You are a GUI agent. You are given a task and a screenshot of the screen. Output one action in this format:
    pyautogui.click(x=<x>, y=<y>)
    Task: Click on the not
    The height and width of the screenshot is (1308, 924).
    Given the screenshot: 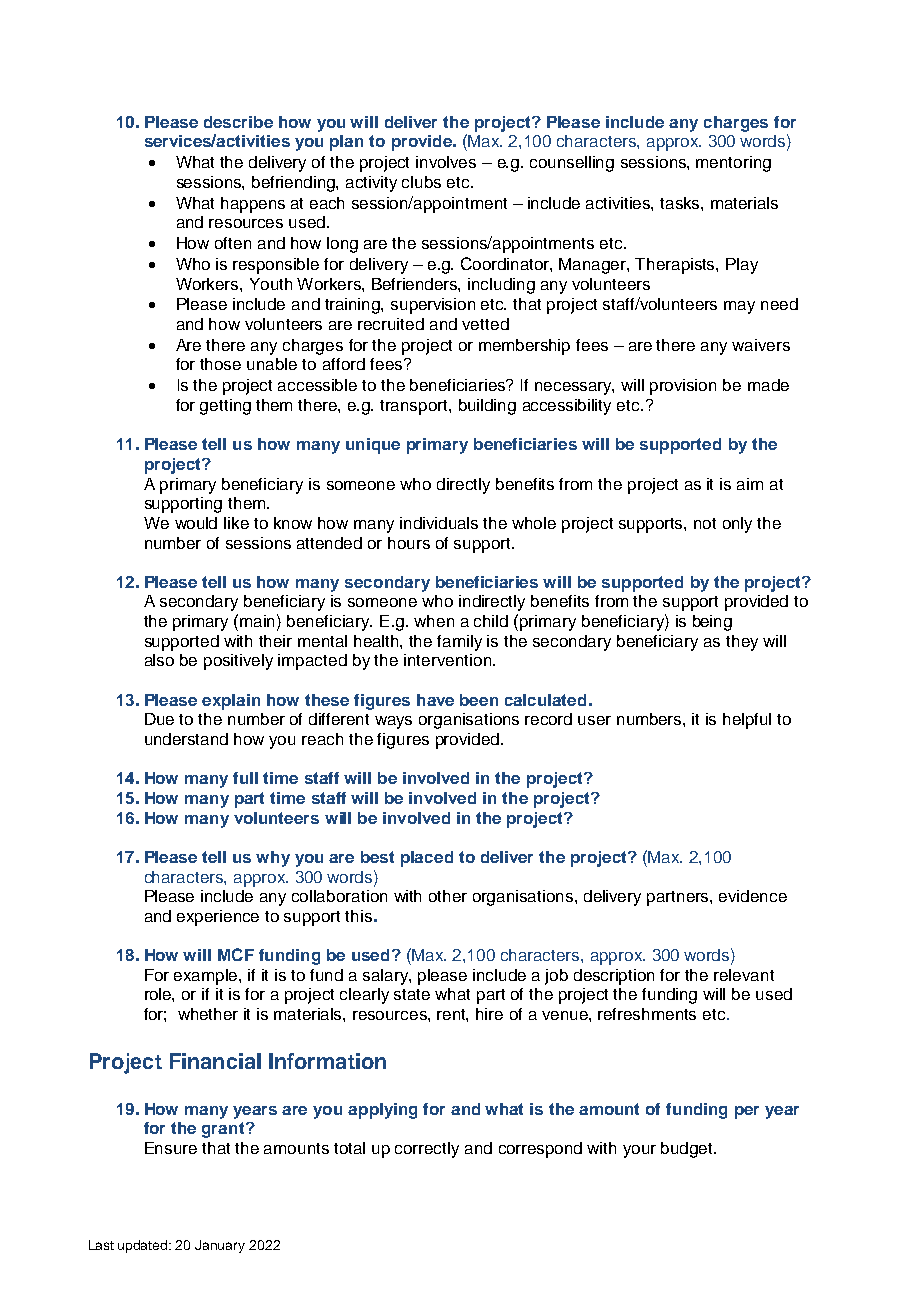 What is the action you would take?
    pyautogui.click(x=705, y=523)
